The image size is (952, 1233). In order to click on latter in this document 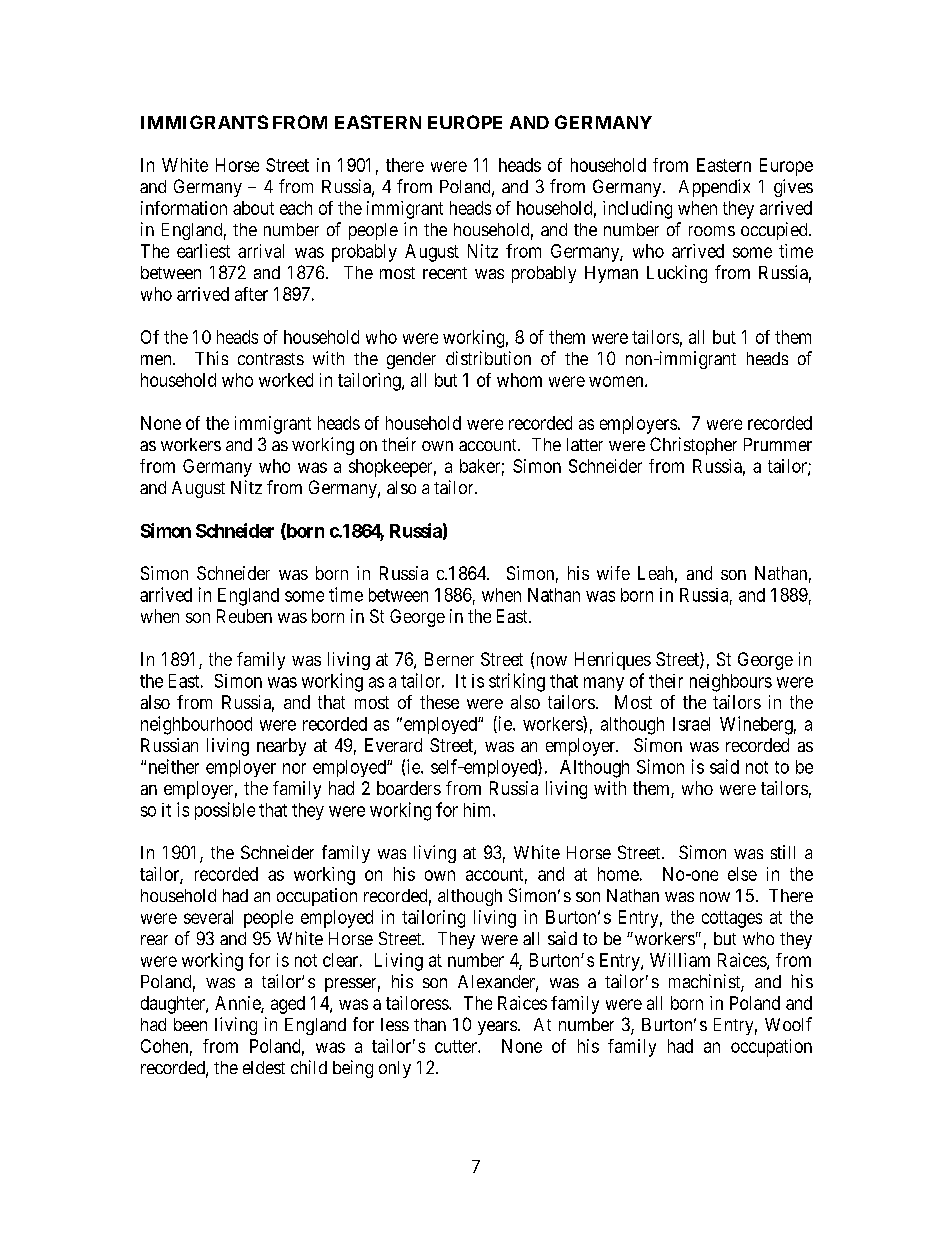, I will do `click(585, 444)`.
